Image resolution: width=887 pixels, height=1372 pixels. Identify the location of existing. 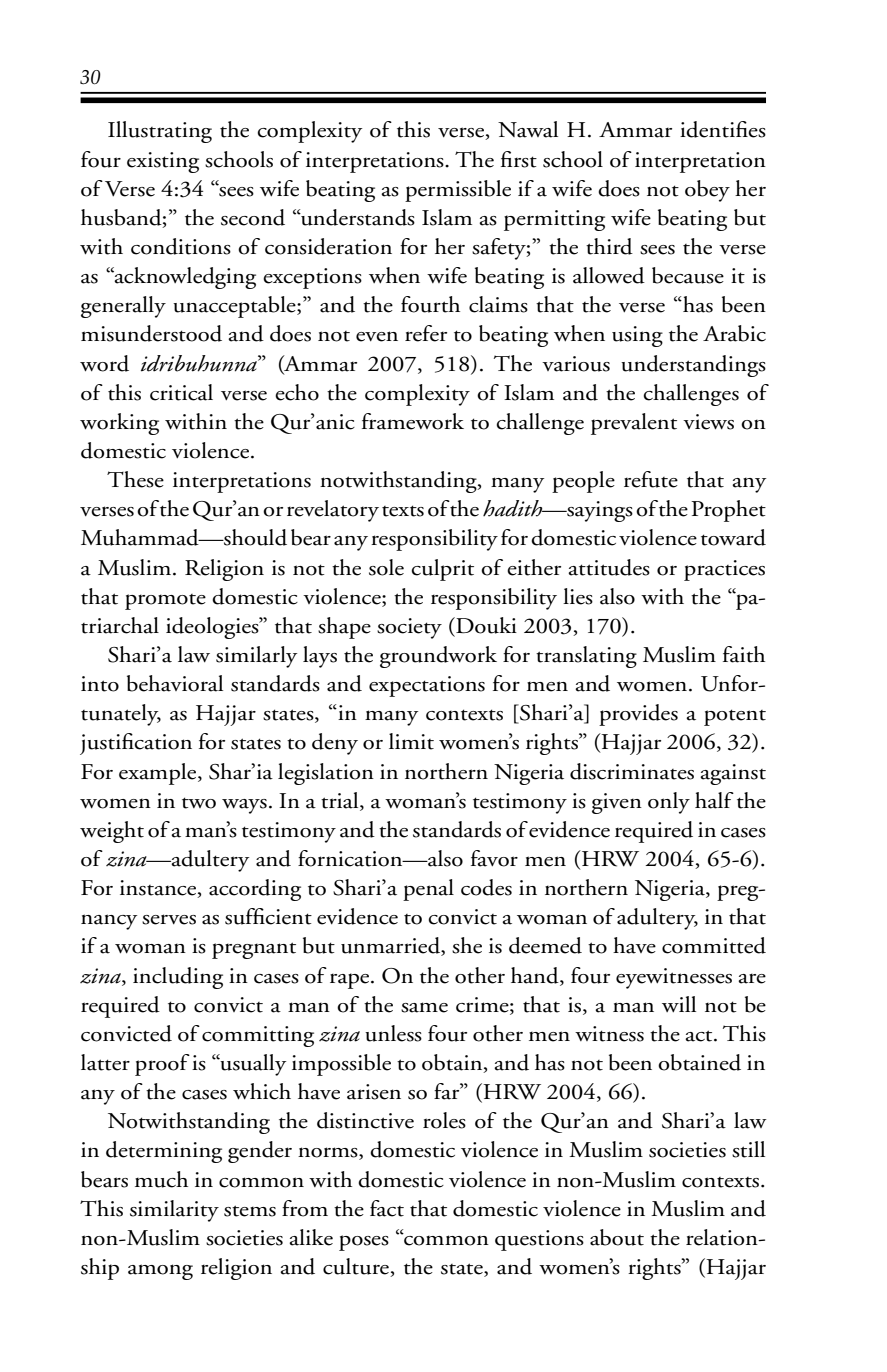
(163, 162).
